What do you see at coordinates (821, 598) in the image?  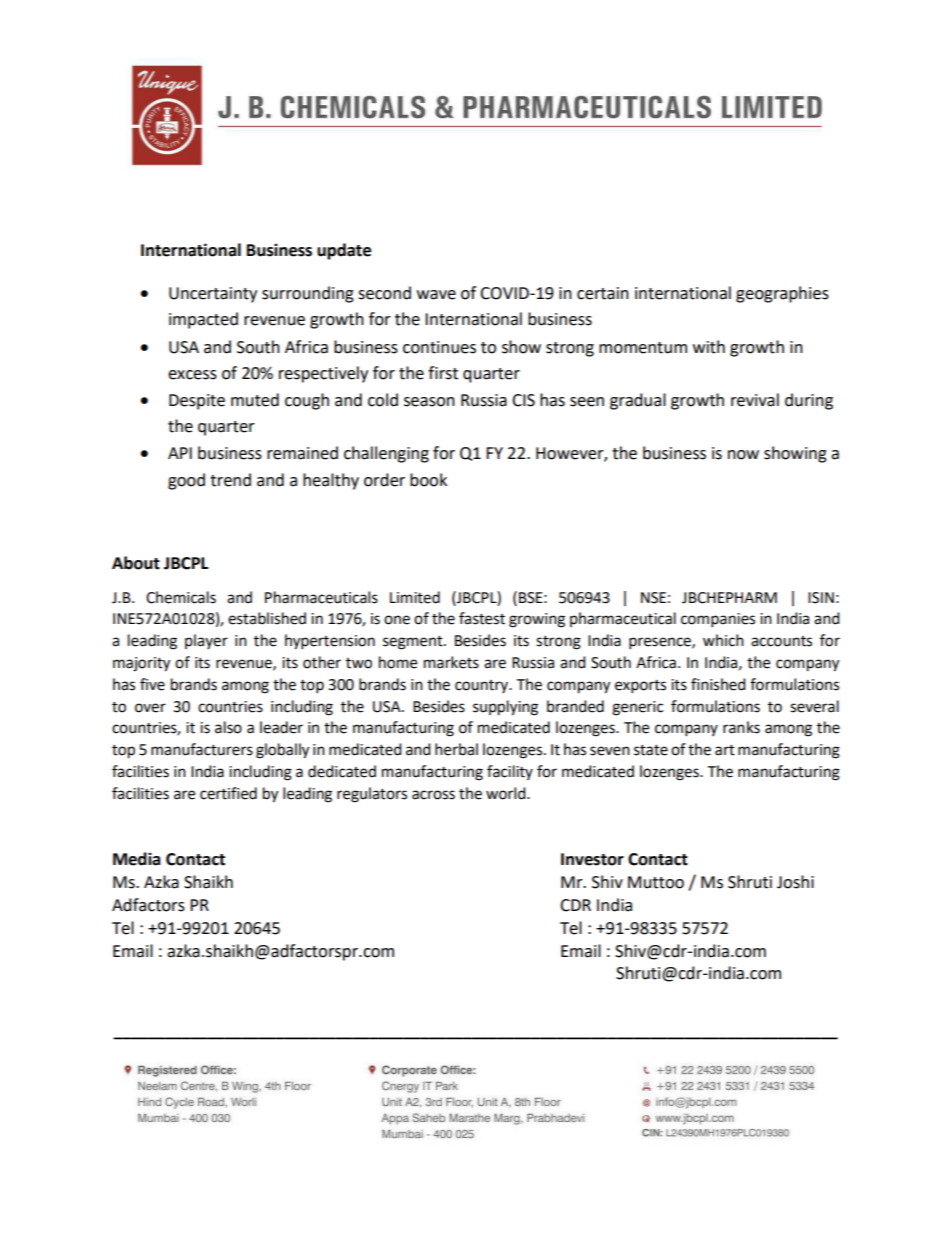 I see `ISIN` at bounding box center [821, 598].
